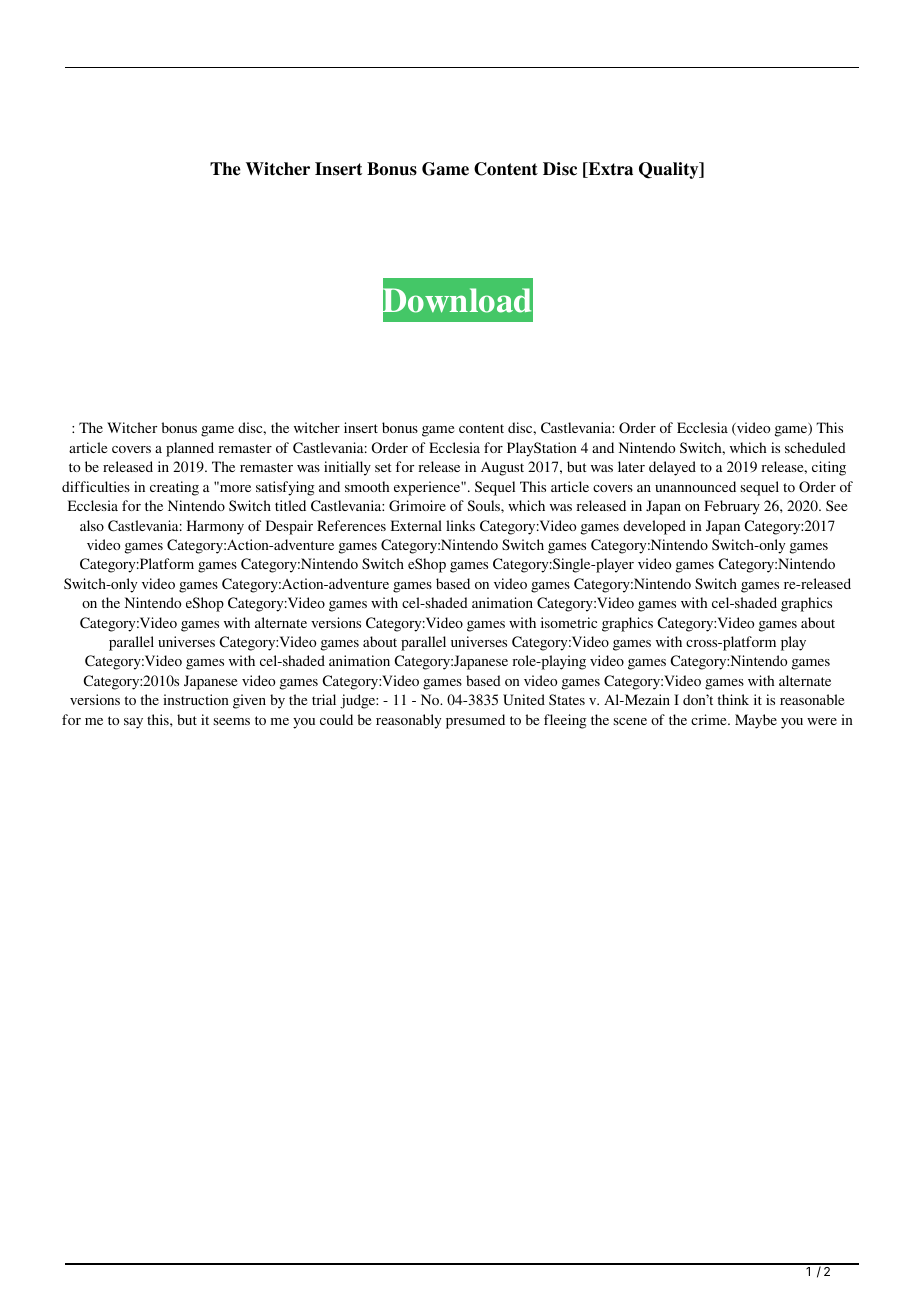 Image resolution: width=924 pixels, height=1308 pixels. What do you see at coordinates (569, 622) in the image?
I see `isometric` at bounding box center [569, 622].
